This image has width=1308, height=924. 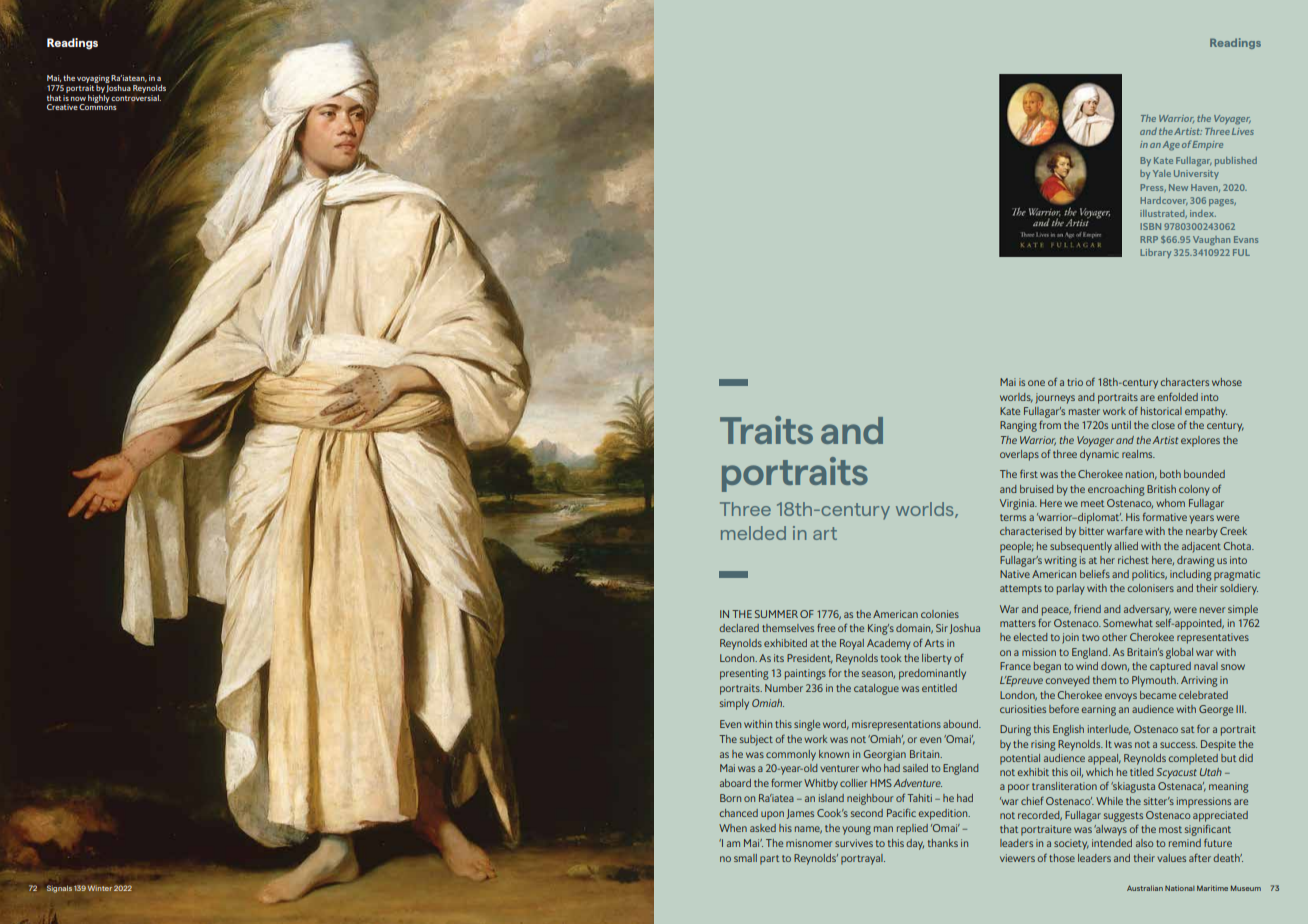 What do you see at coordinates (1018, 504) in the image?
I see `Virginia` at bounding box center [1018, 504].
